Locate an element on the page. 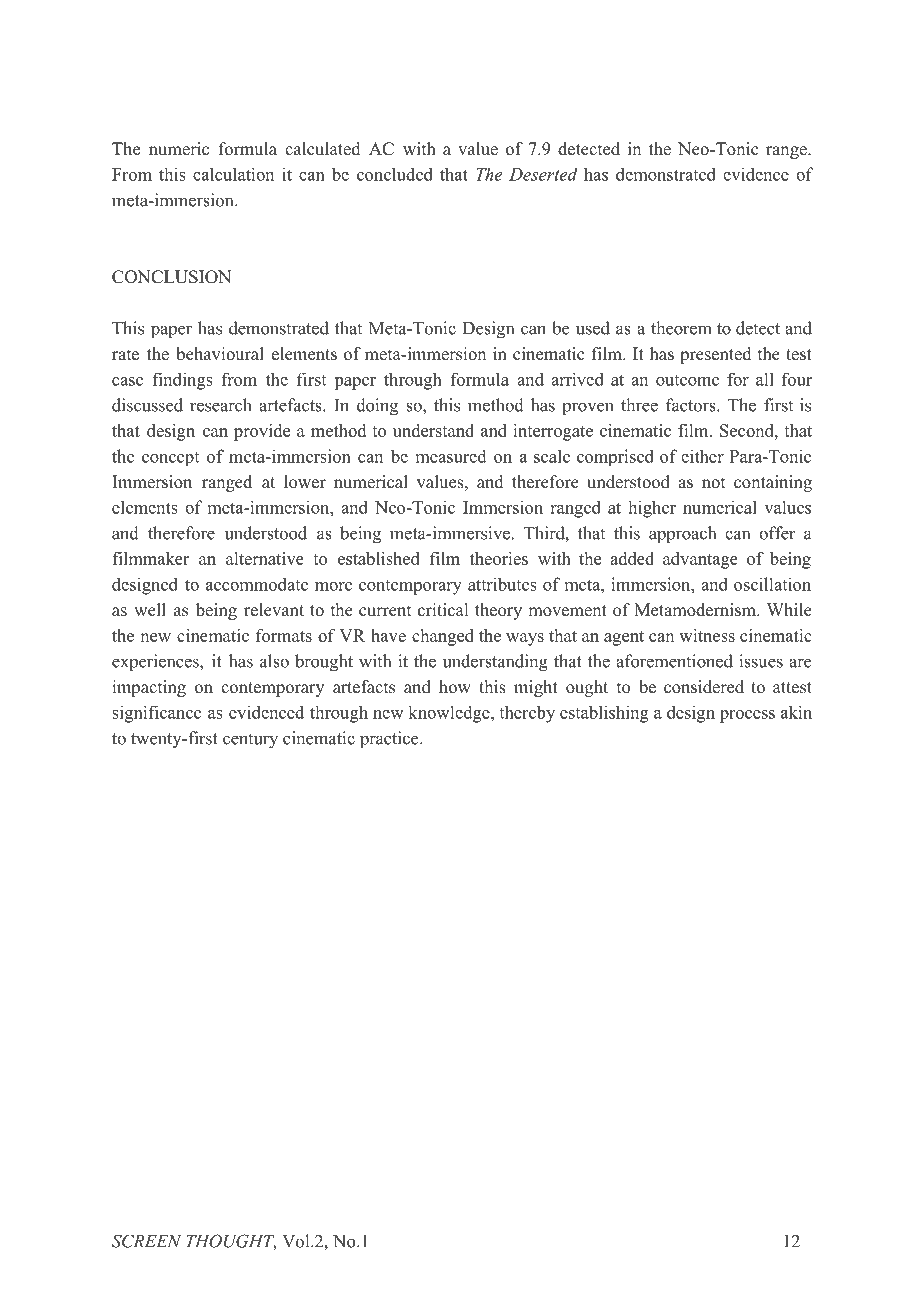 This image has height=1308, width=924. significance is located at coordinates (156, 714).
